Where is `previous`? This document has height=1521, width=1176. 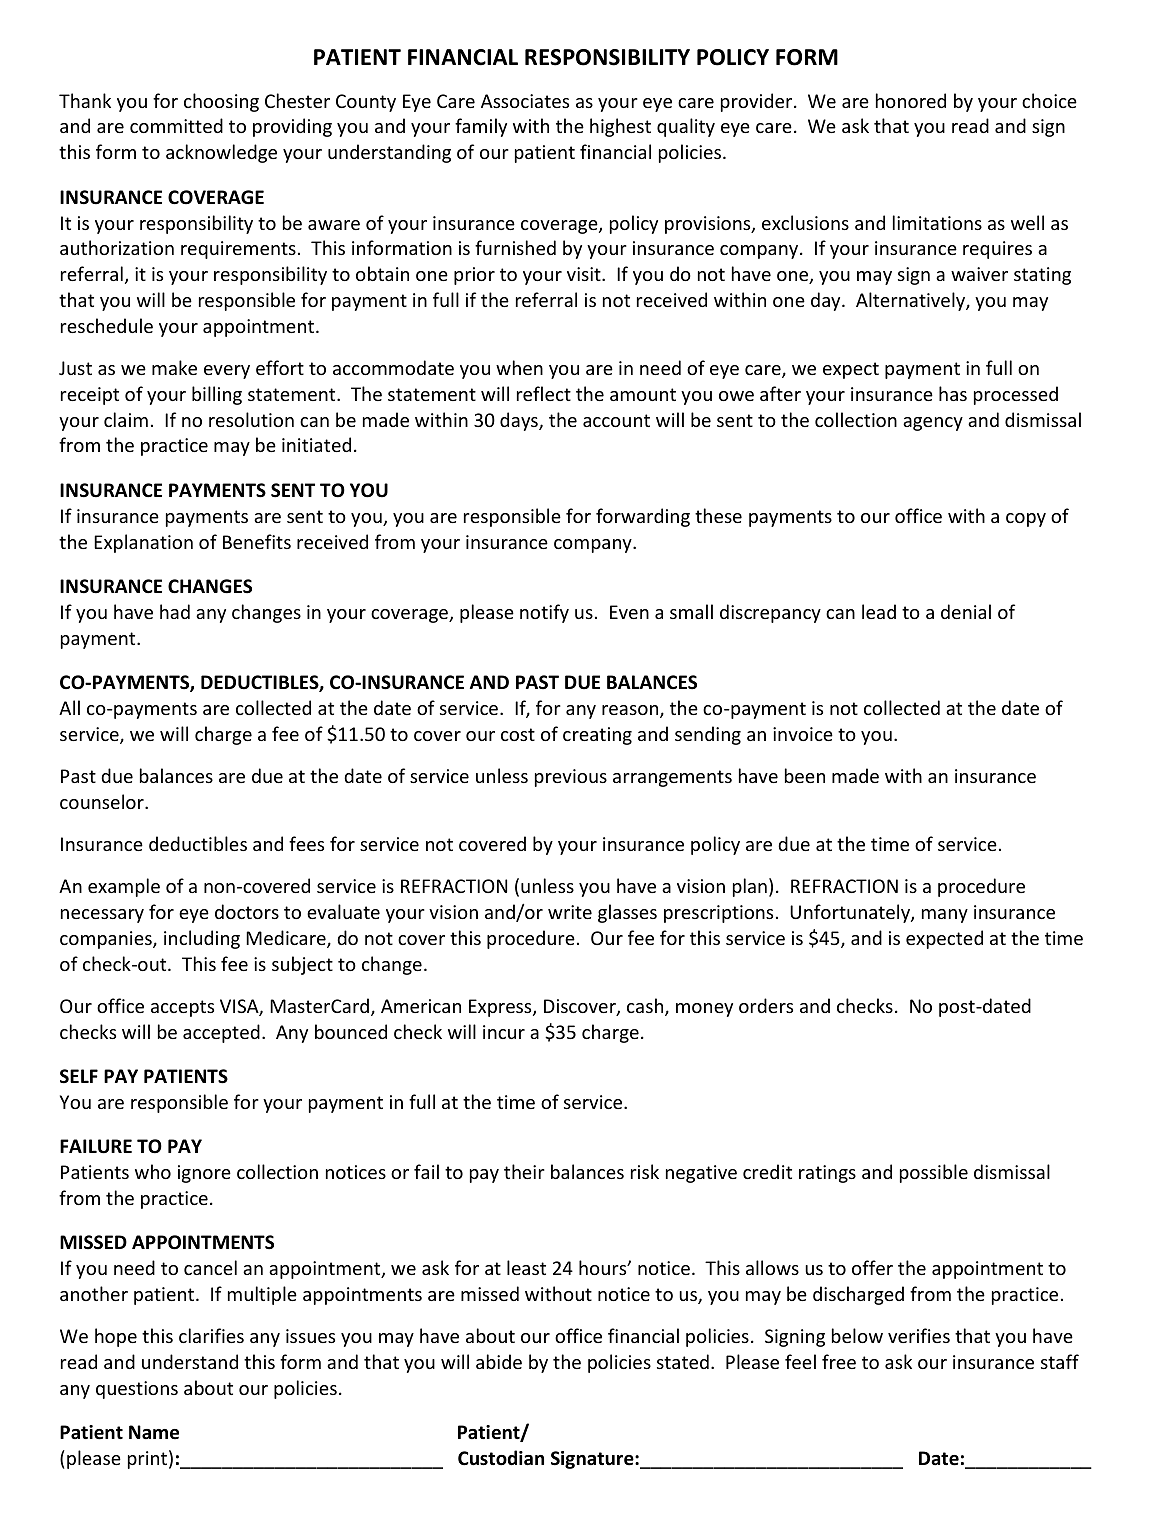
previous is located at coordinates (571, 778).
